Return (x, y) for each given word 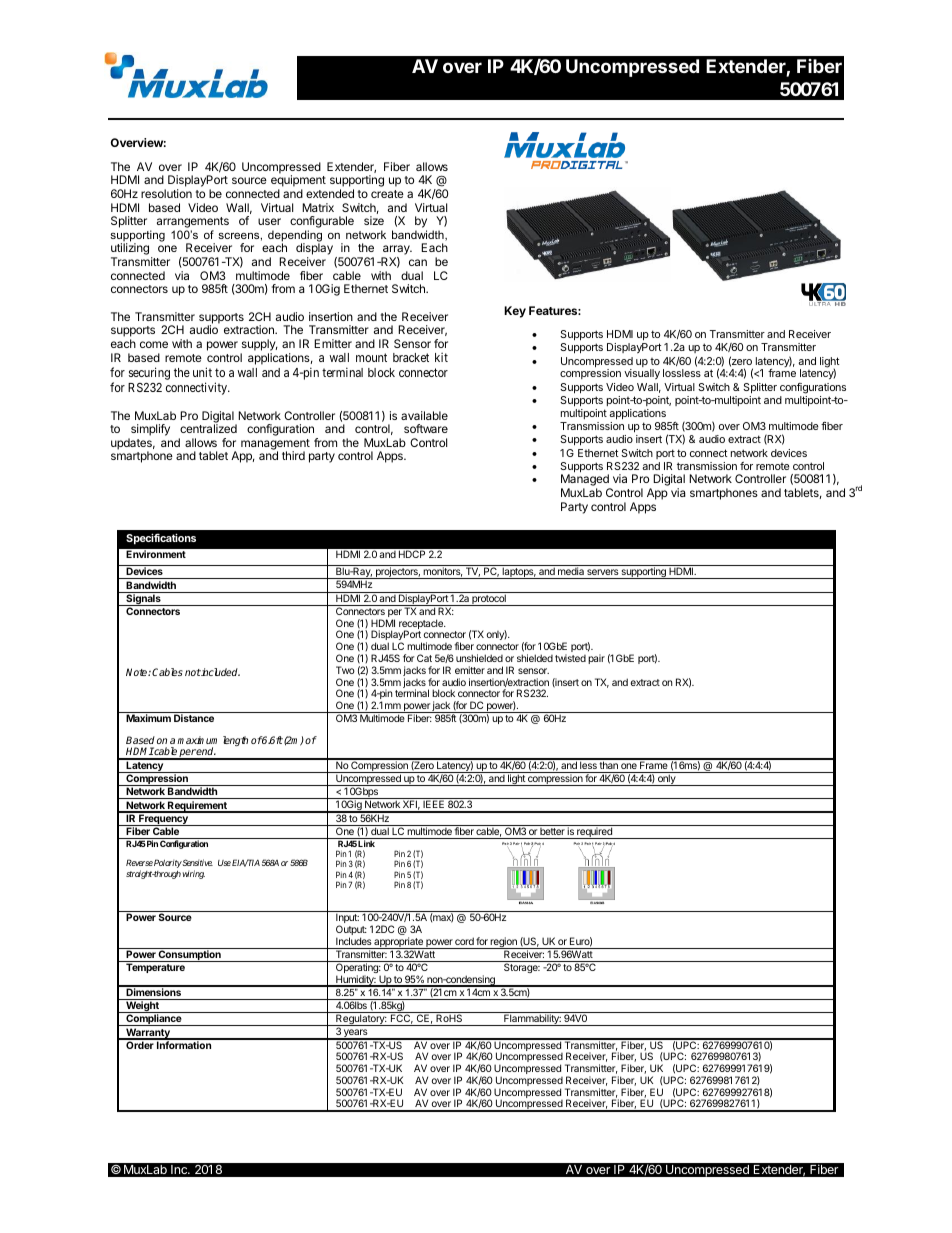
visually (642, 374)
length (235, 741)
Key (515, 312)
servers (603, 572)
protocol (489, 599)
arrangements (193, 224)
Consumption (190, 955)
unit (202, 372)
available (424, 415)
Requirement (197, 807)
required (594, 833)
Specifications (161, 539)
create (387, 194)
